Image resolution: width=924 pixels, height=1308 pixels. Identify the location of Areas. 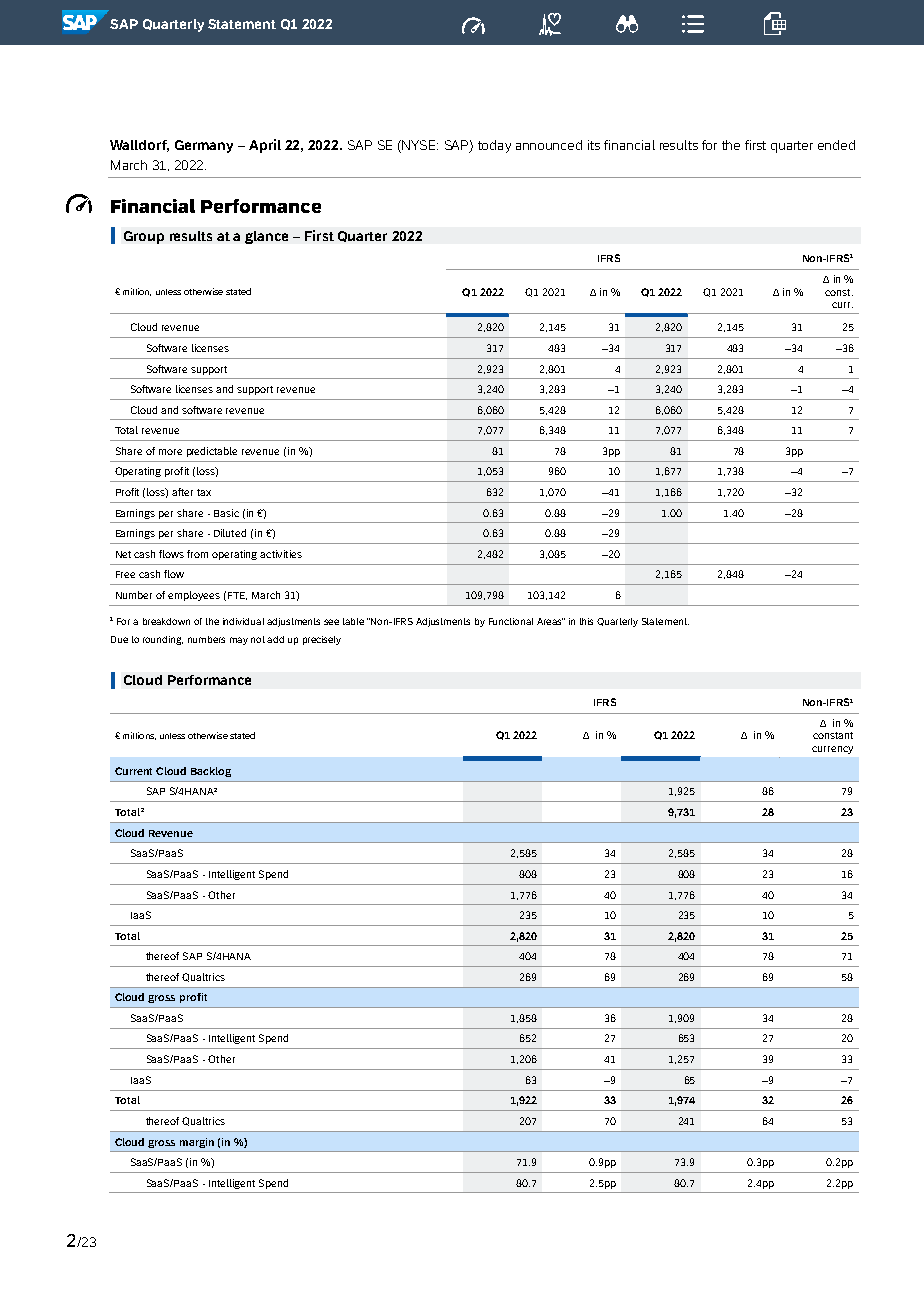
(550, 621).
